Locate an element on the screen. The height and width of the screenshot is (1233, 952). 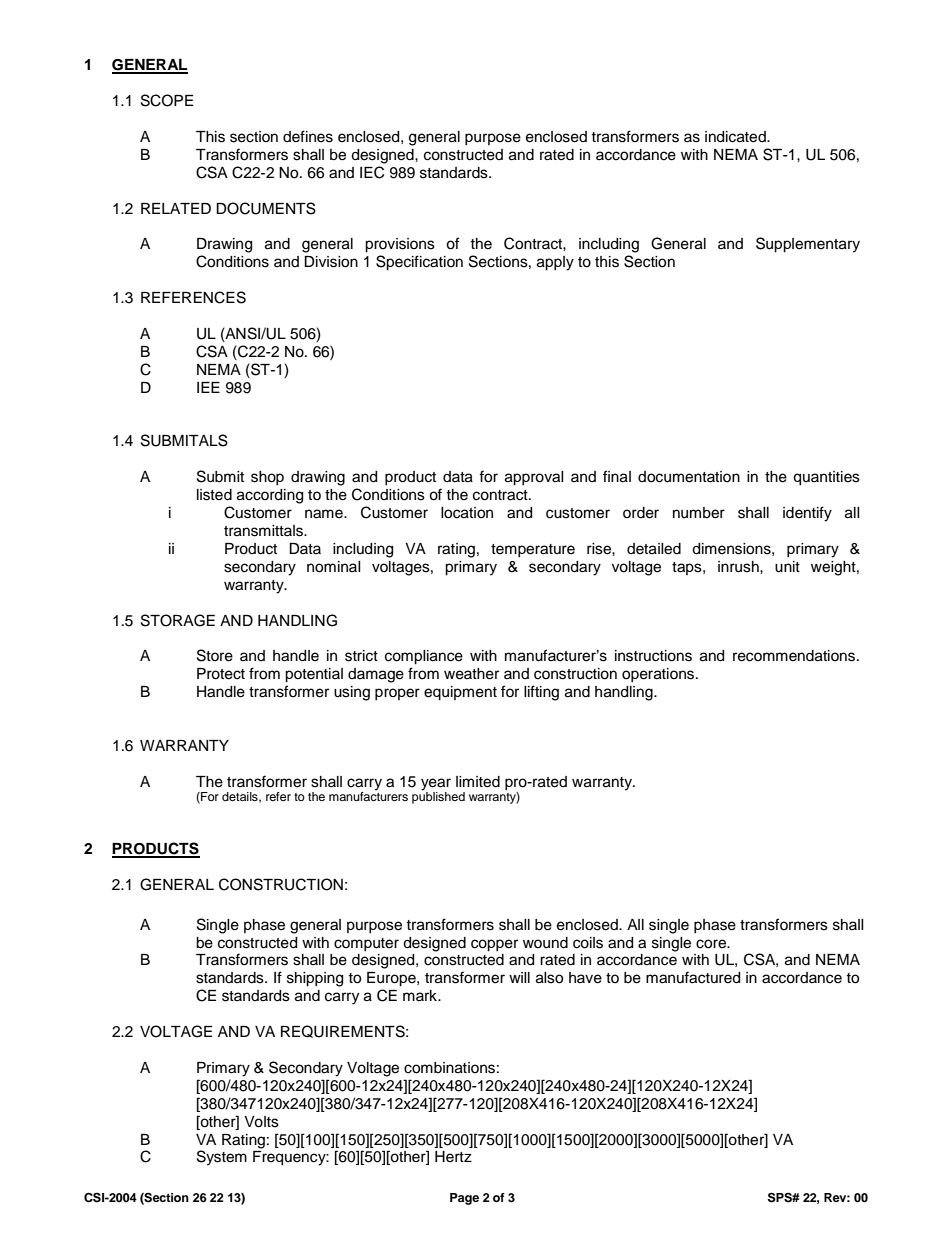
Store is located at coordinates (215, 655).
